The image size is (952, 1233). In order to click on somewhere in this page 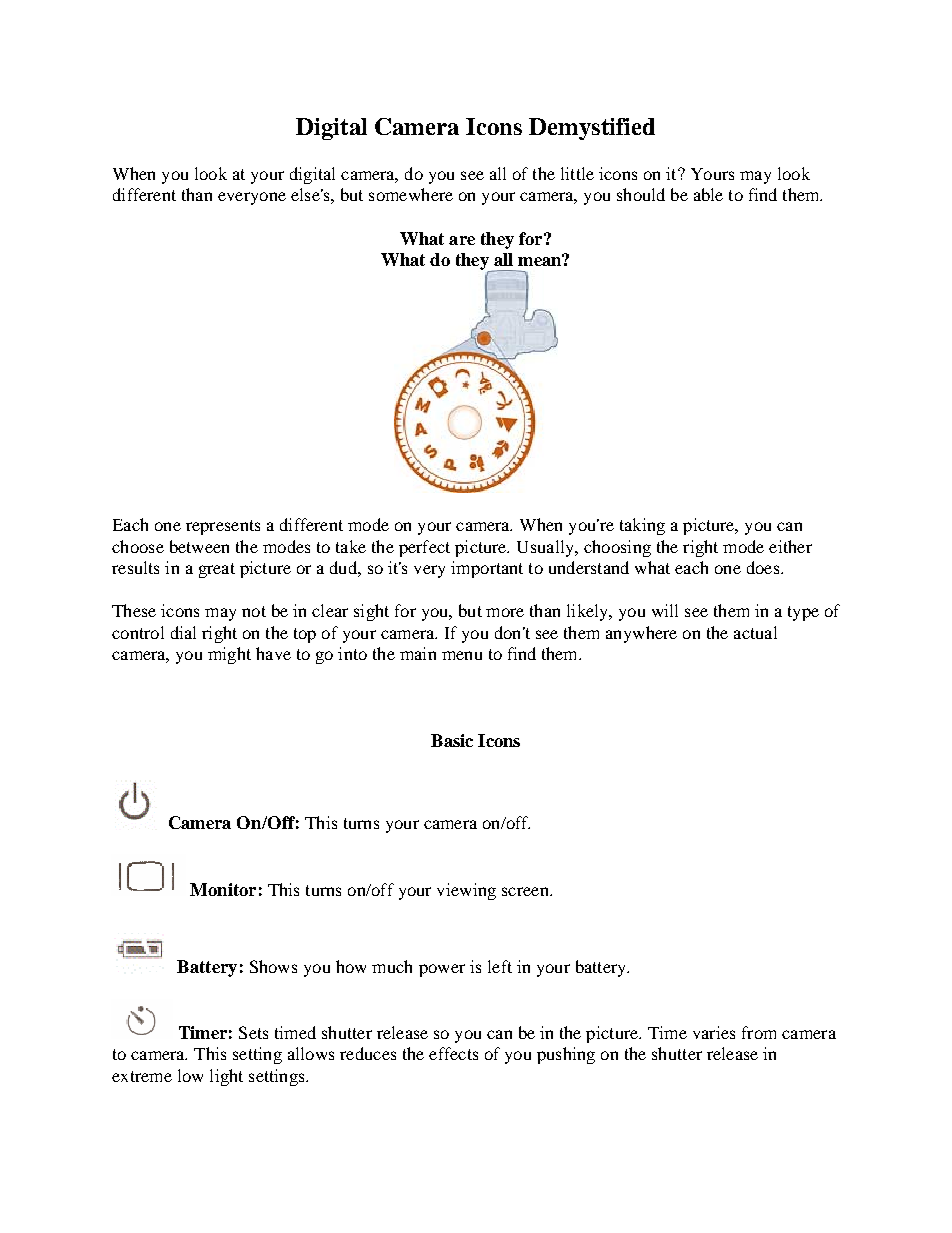, I will do `click(411, 194)`.
